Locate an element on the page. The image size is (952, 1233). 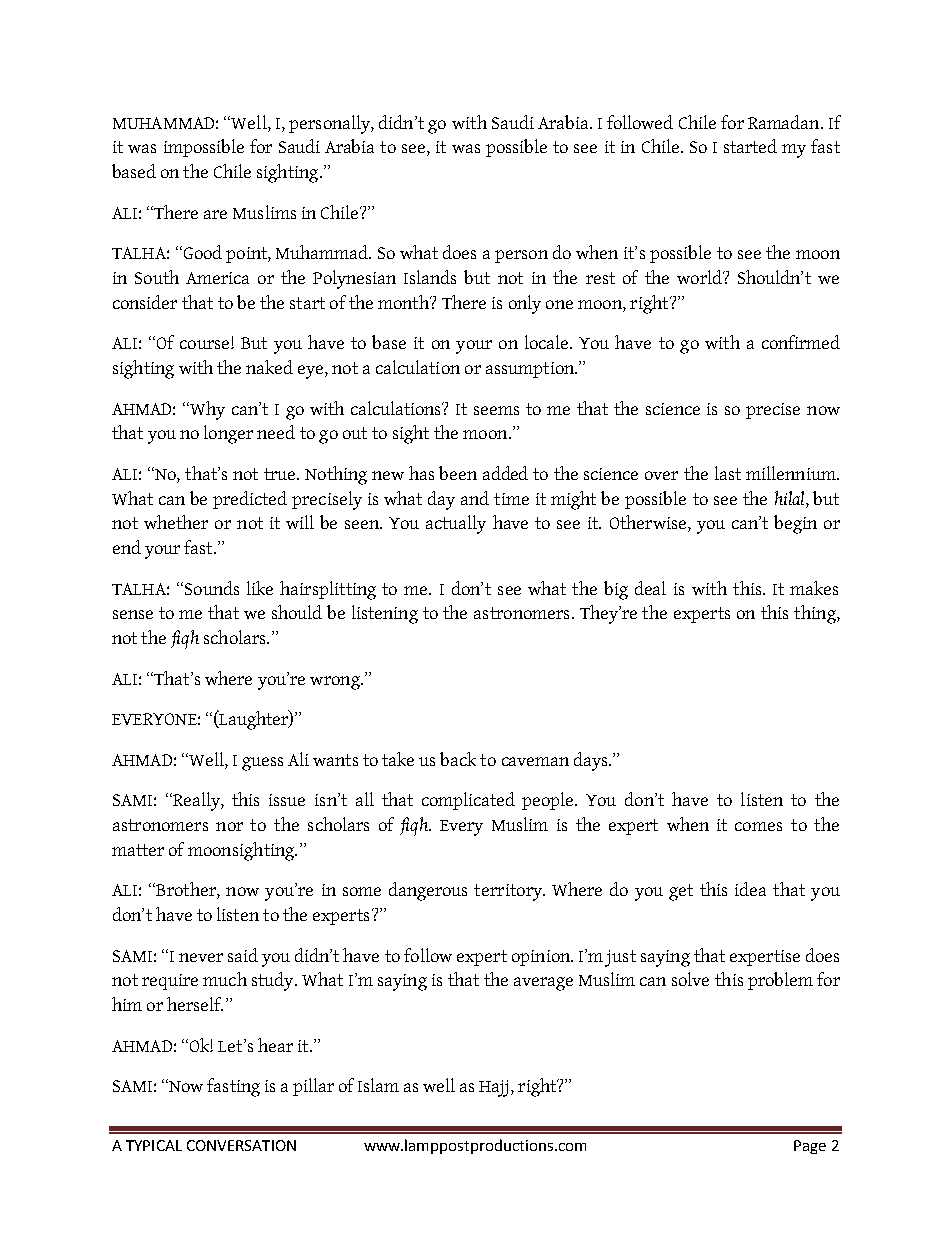
been is located at coordinates (458, 473).
